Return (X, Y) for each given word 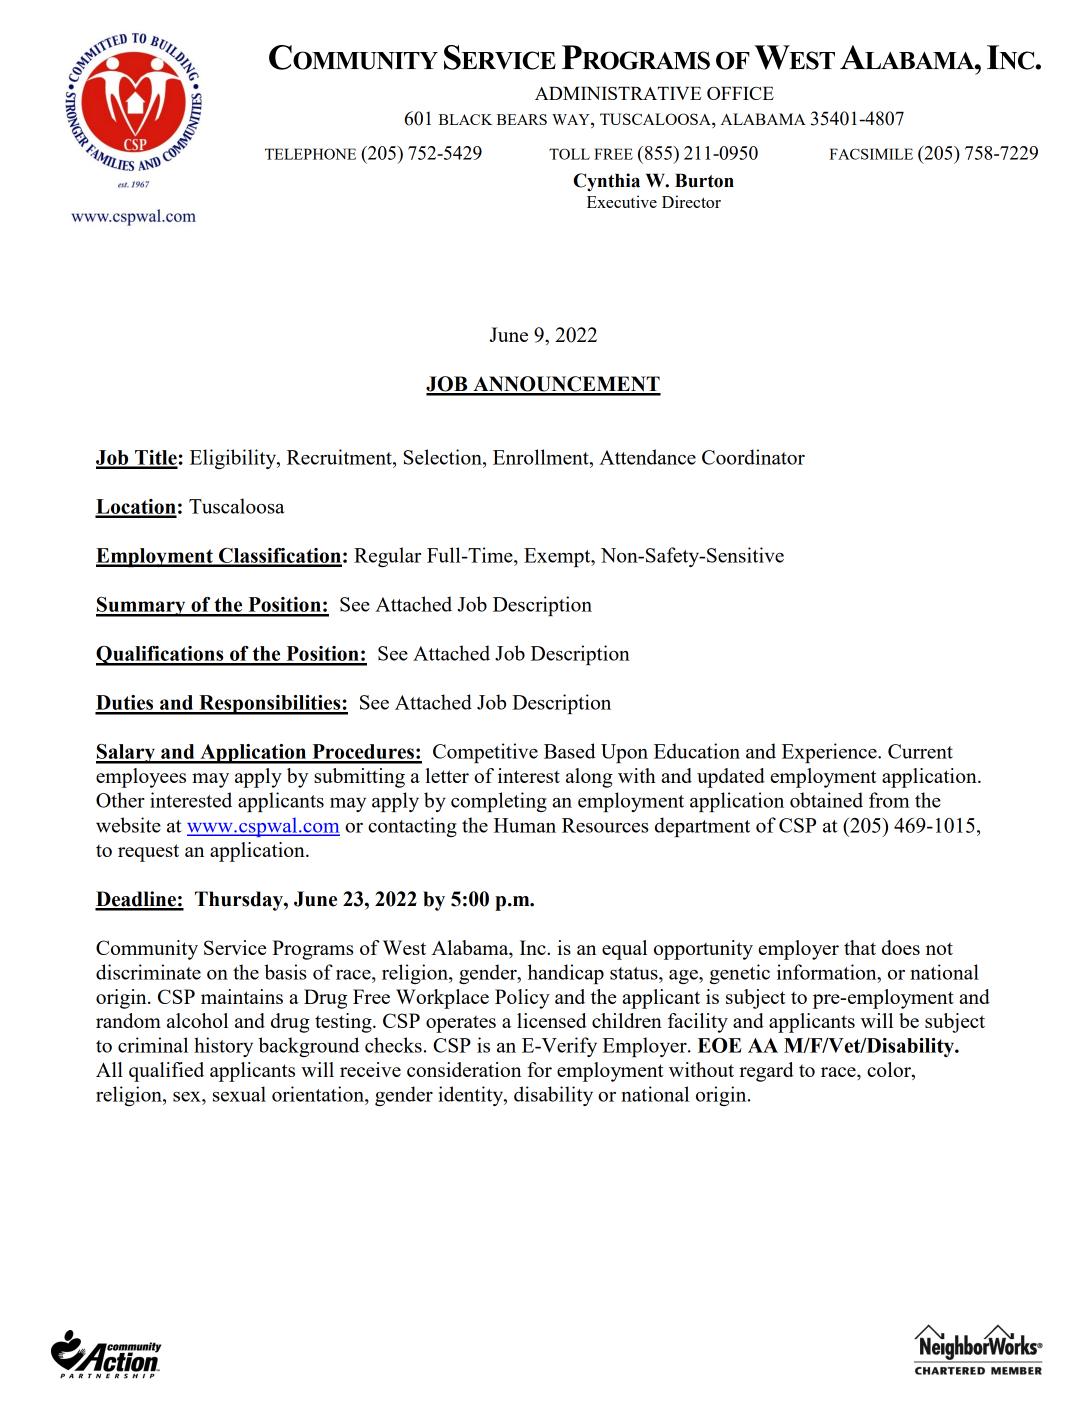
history (223, 1047)
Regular (387, 557)
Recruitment (340, 457)
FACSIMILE (871, 154)
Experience (830, 753)
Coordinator (753, 457)
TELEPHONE (310, 154)
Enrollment (542, 457)
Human (525, 825)
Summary (142, 607)
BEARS (522, 119)
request (148, 853)
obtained (826, 800)
